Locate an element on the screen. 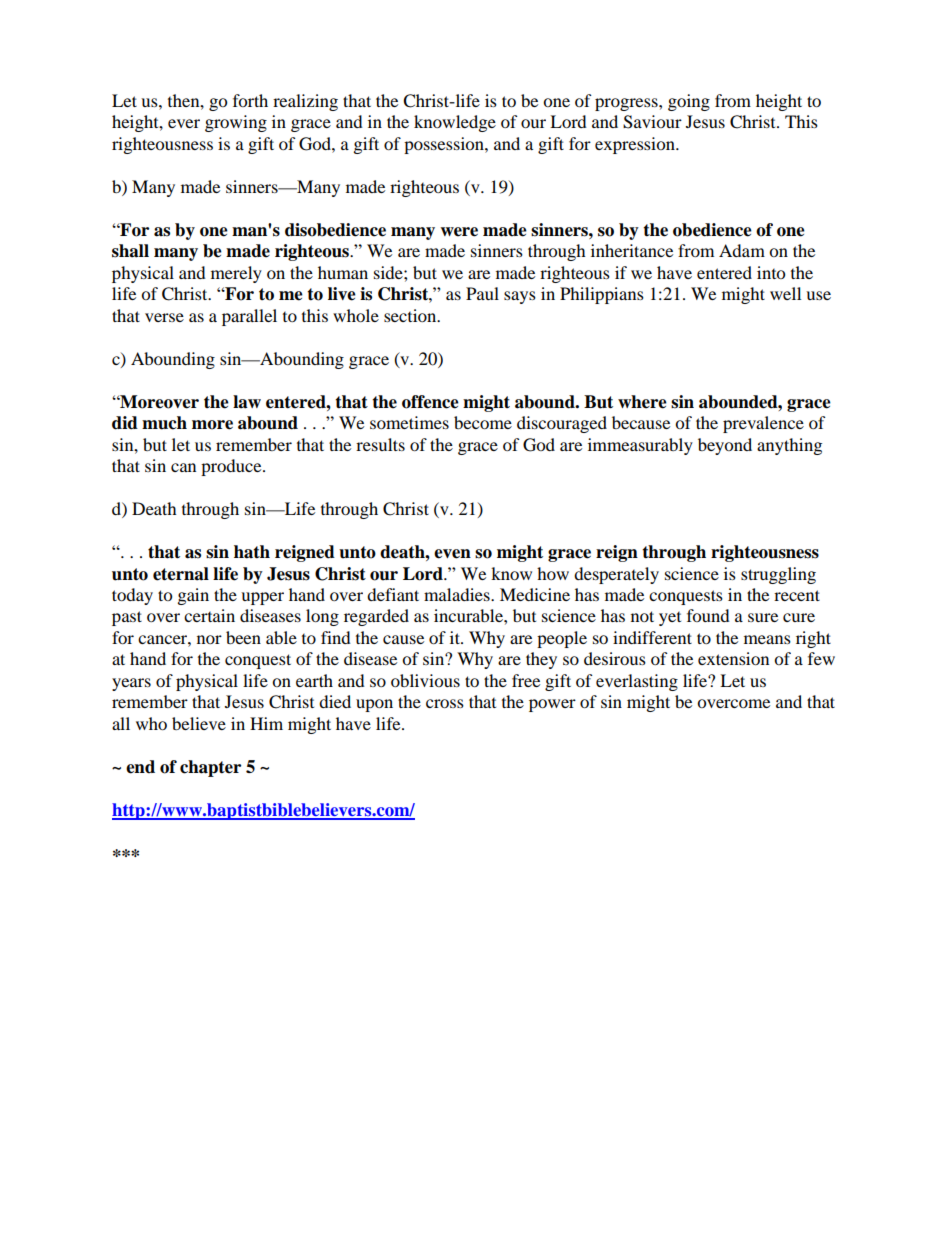 This screenshot has height=1233, width=952. possession is located at coordinates (445, 145).
